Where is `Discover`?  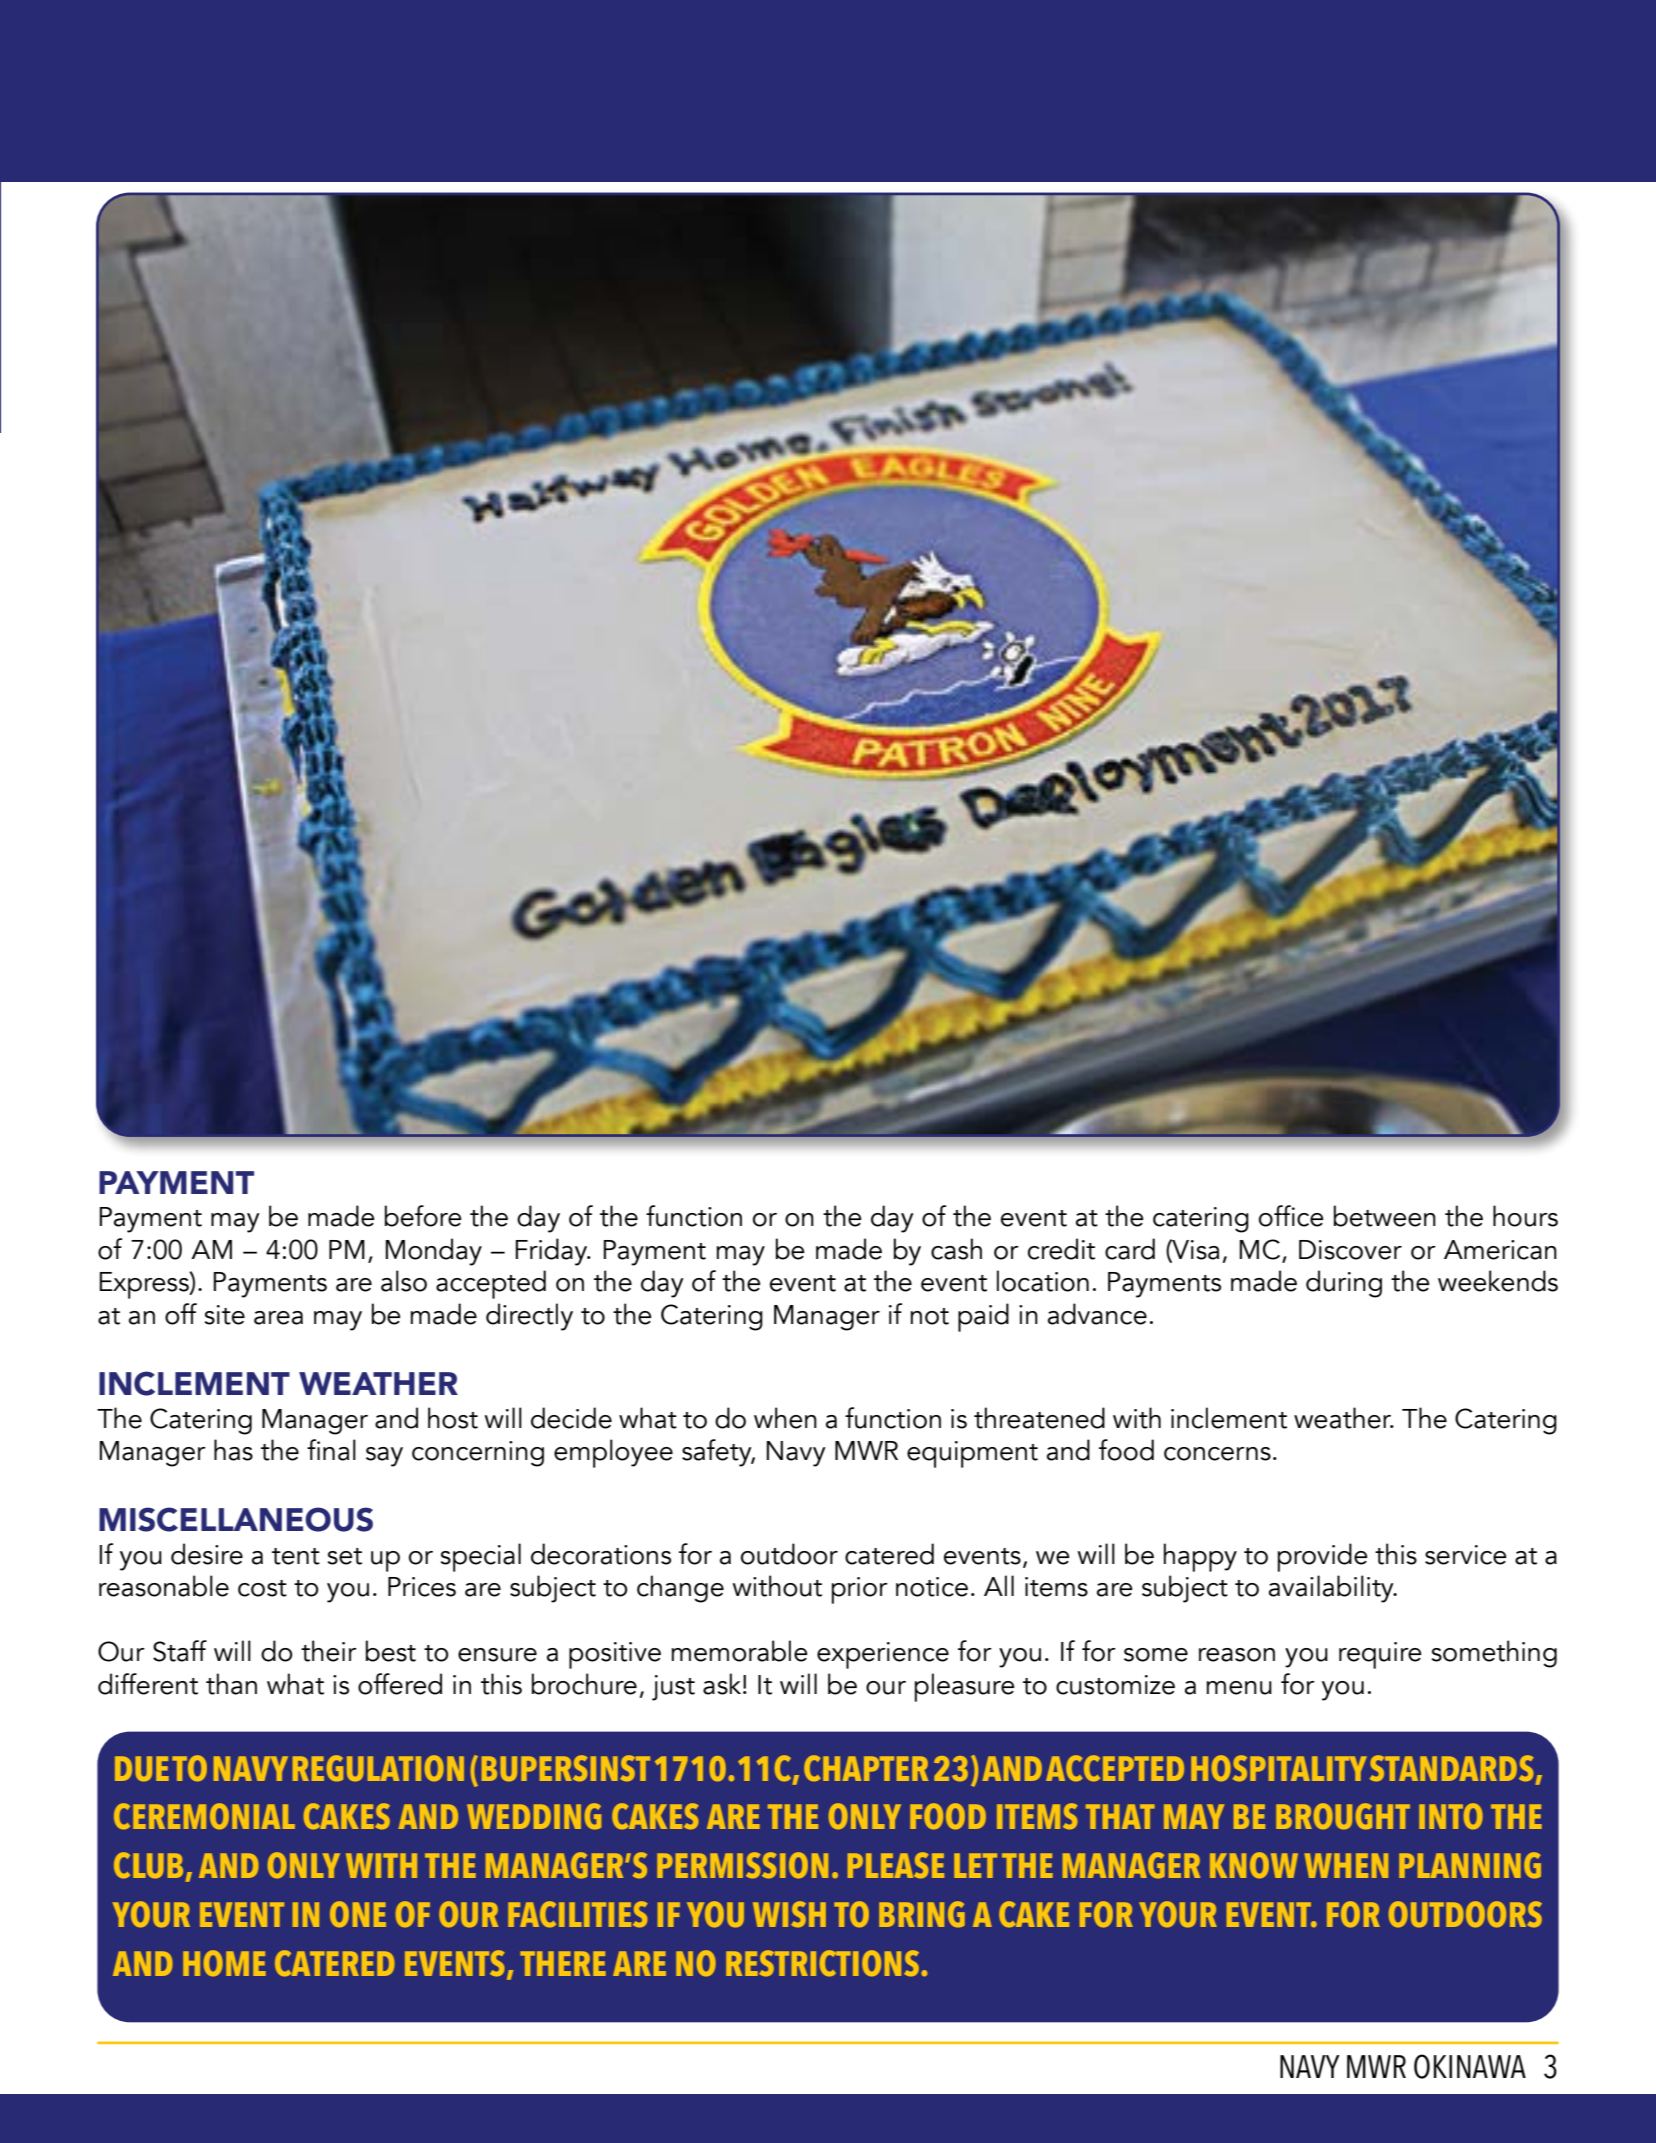 Discover is located at coordinates (1350, 1250).
